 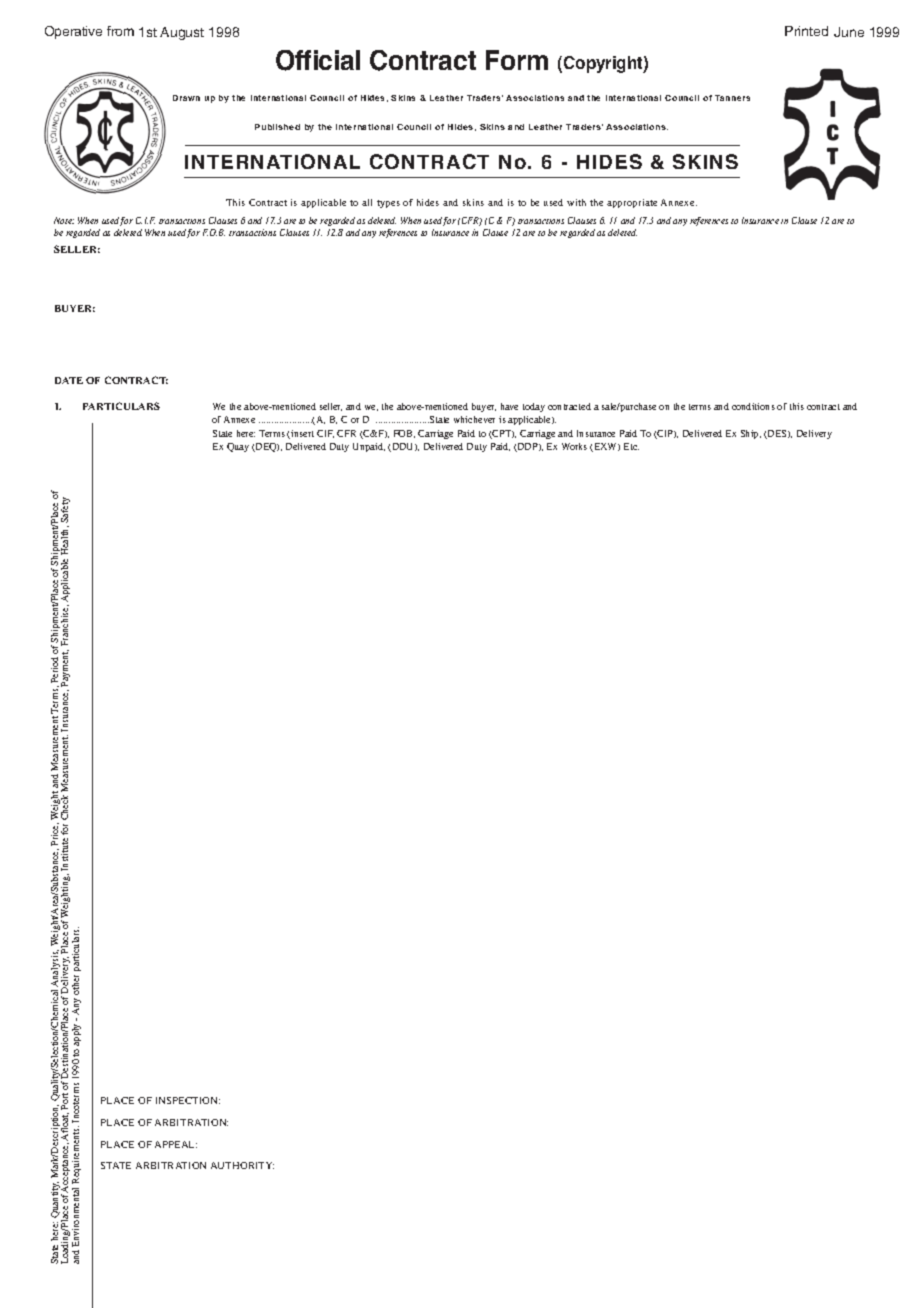 What do you see at coordinates (388, 204) in the document?
I see `types` at bounding box center [388, 204].
